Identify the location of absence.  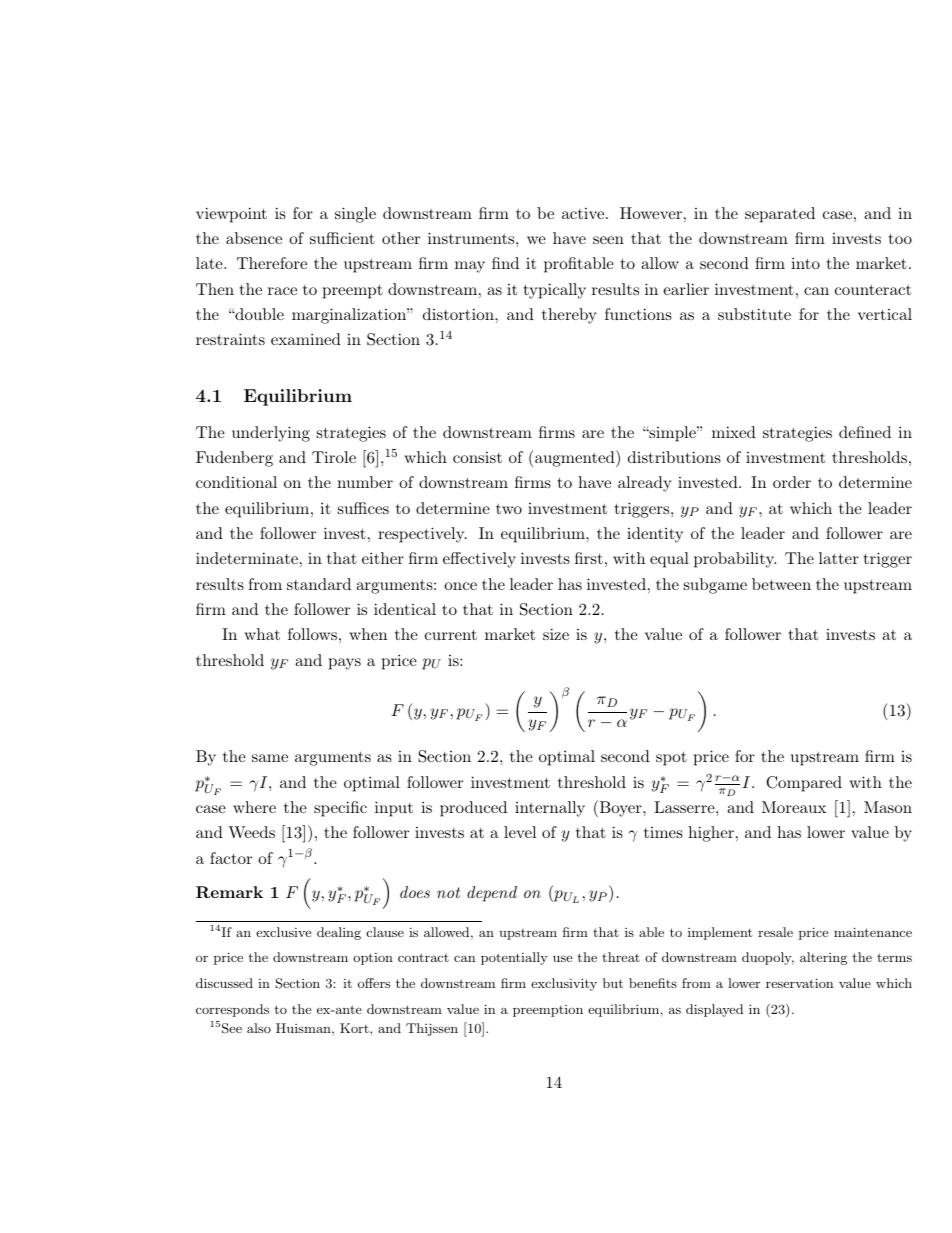
(254, 238).
